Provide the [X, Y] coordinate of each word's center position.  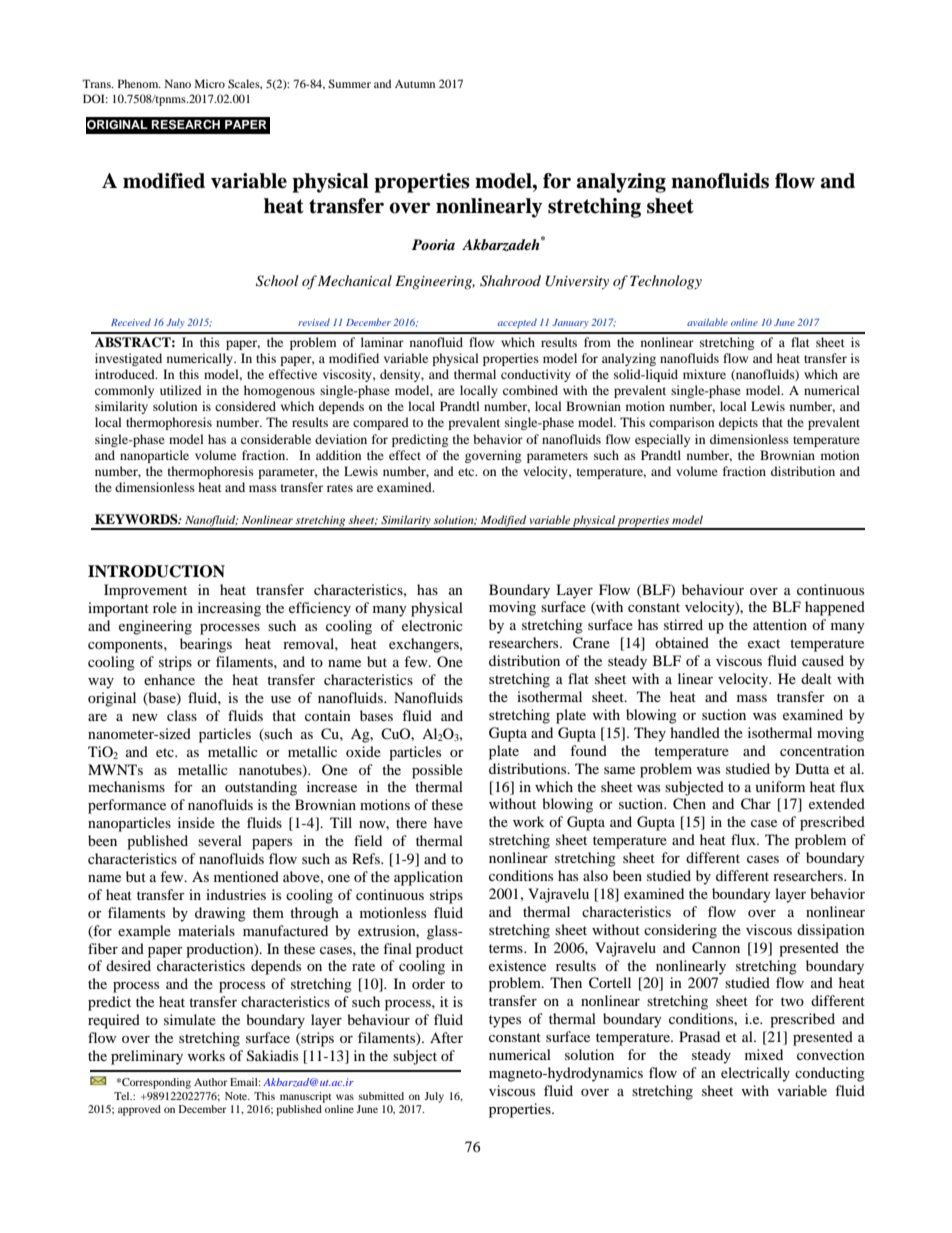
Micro [210, 83]
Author [211, 1082]
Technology [666, 282]
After [446, 1037]
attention [780, 624]
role [165, 607]
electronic [432, 625]
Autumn [415, 84]
